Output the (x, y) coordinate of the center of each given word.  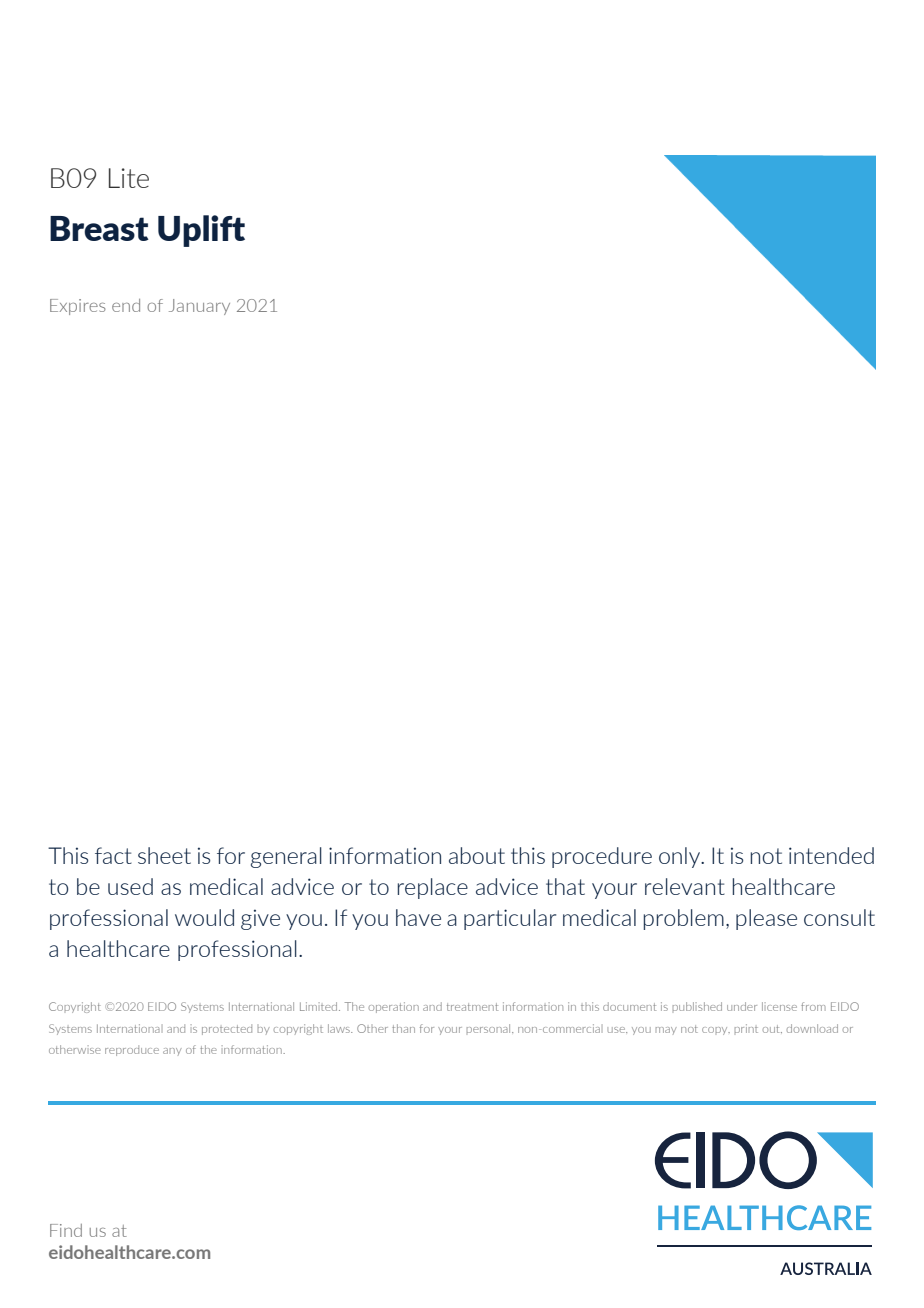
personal (490, 1028)
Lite (129, 178)
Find (66, 1230)
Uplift (201, 231)
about (477, 855)
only (680, 857)
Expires (78, 307)
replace (433, 888)
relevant (685, 886)
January (199, 307)
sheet (164, 855)
